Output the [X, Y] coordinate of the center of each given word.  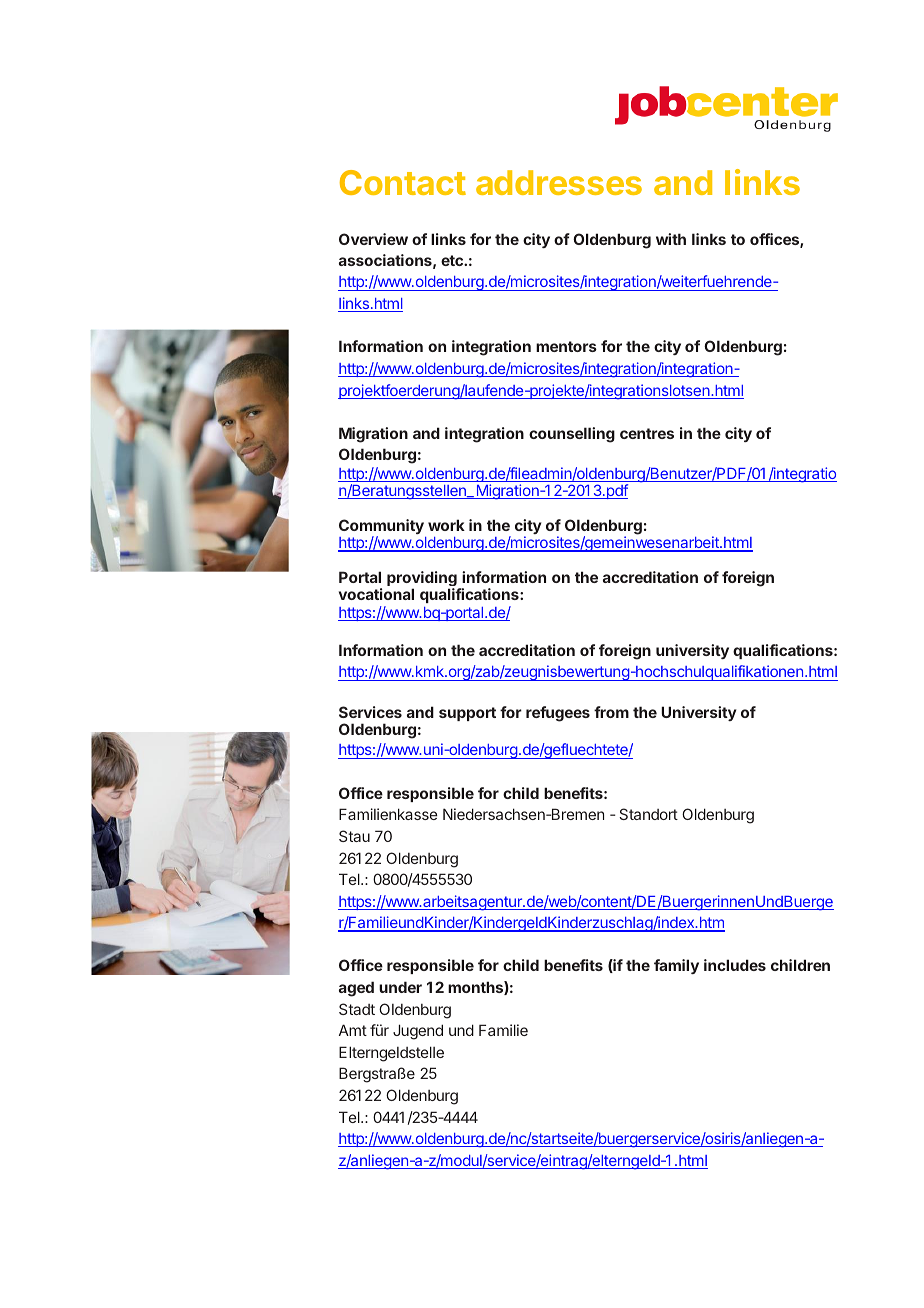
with [671, 239]
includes [735, 965]
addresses [559, 182]
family [676, 966]
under [400, 987]
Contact [403, 182]
